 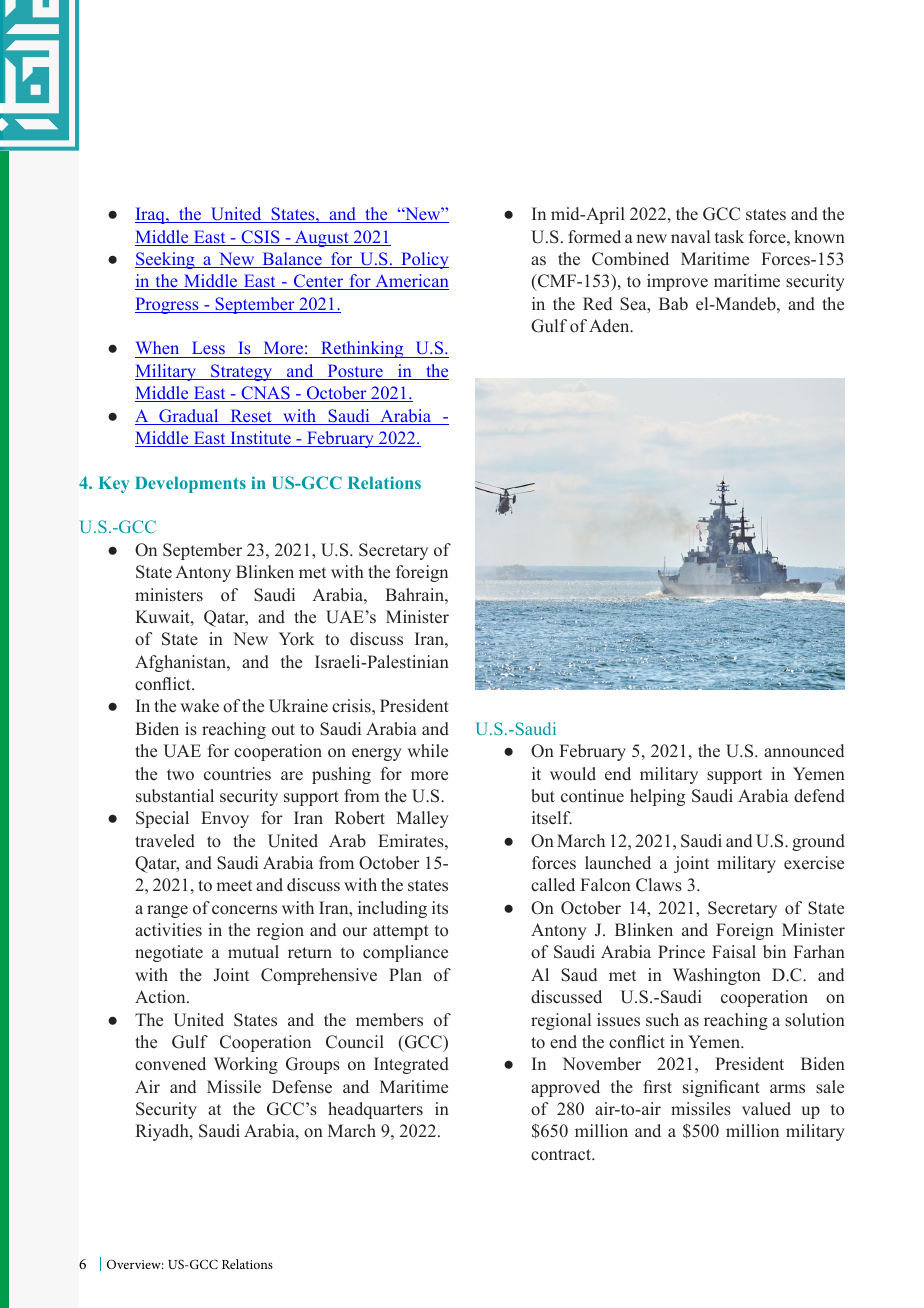 I want to click on Policy, so click(x=424, y=260).
